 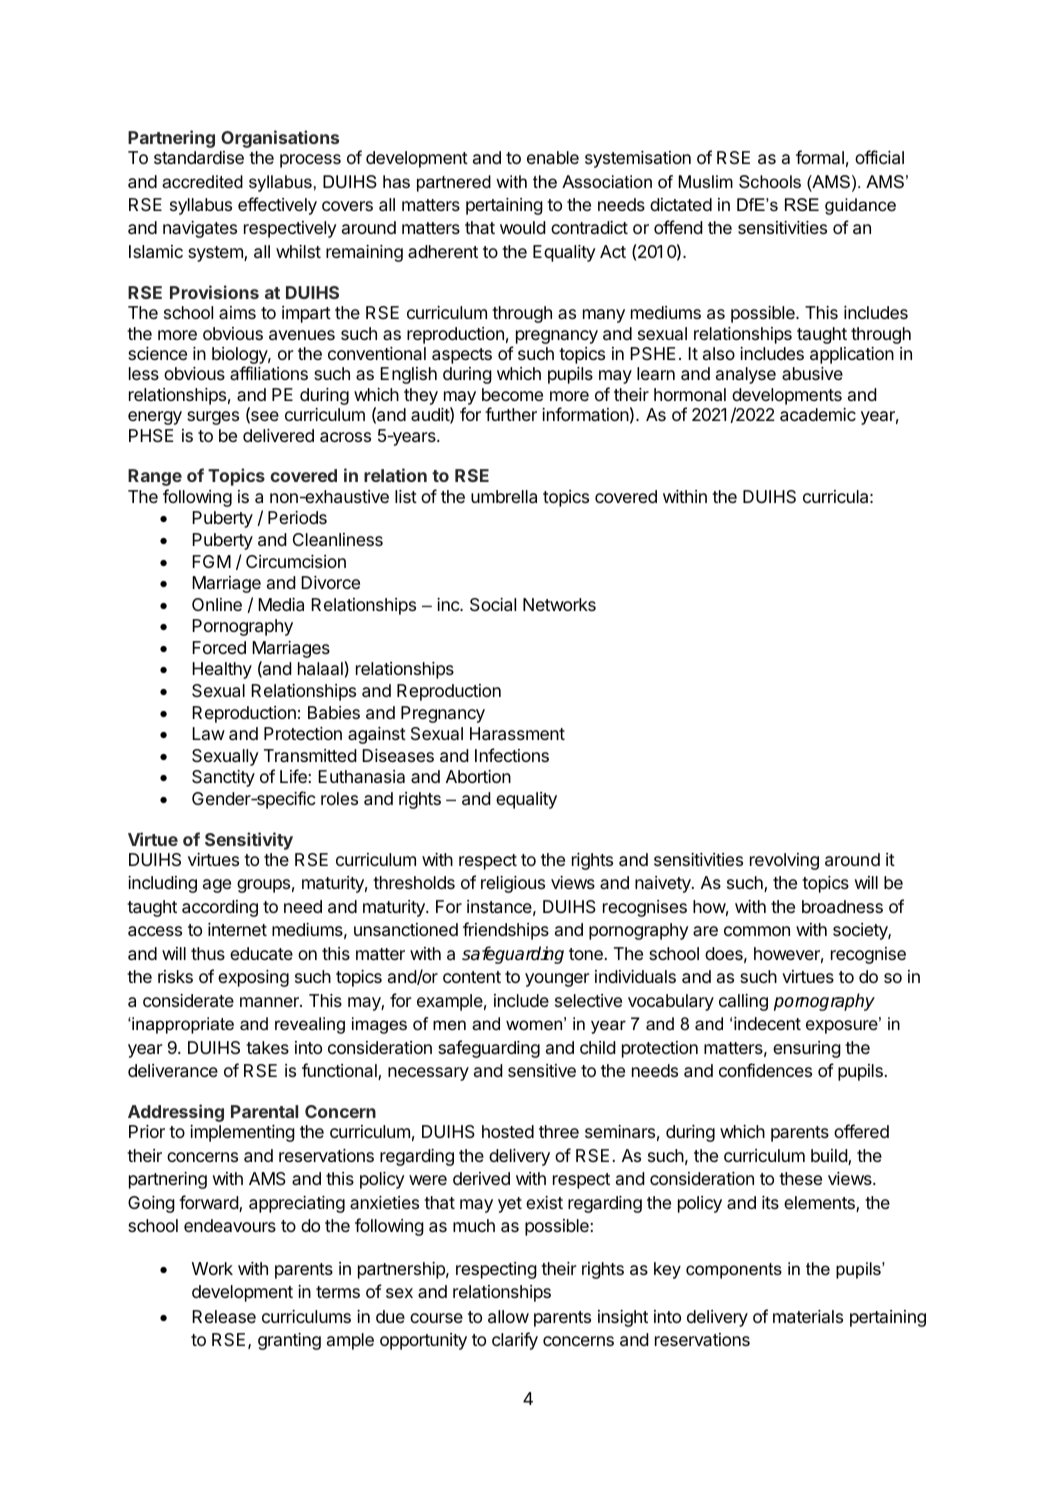 I want to click on sensitive, so click(x=542, y=1070).
